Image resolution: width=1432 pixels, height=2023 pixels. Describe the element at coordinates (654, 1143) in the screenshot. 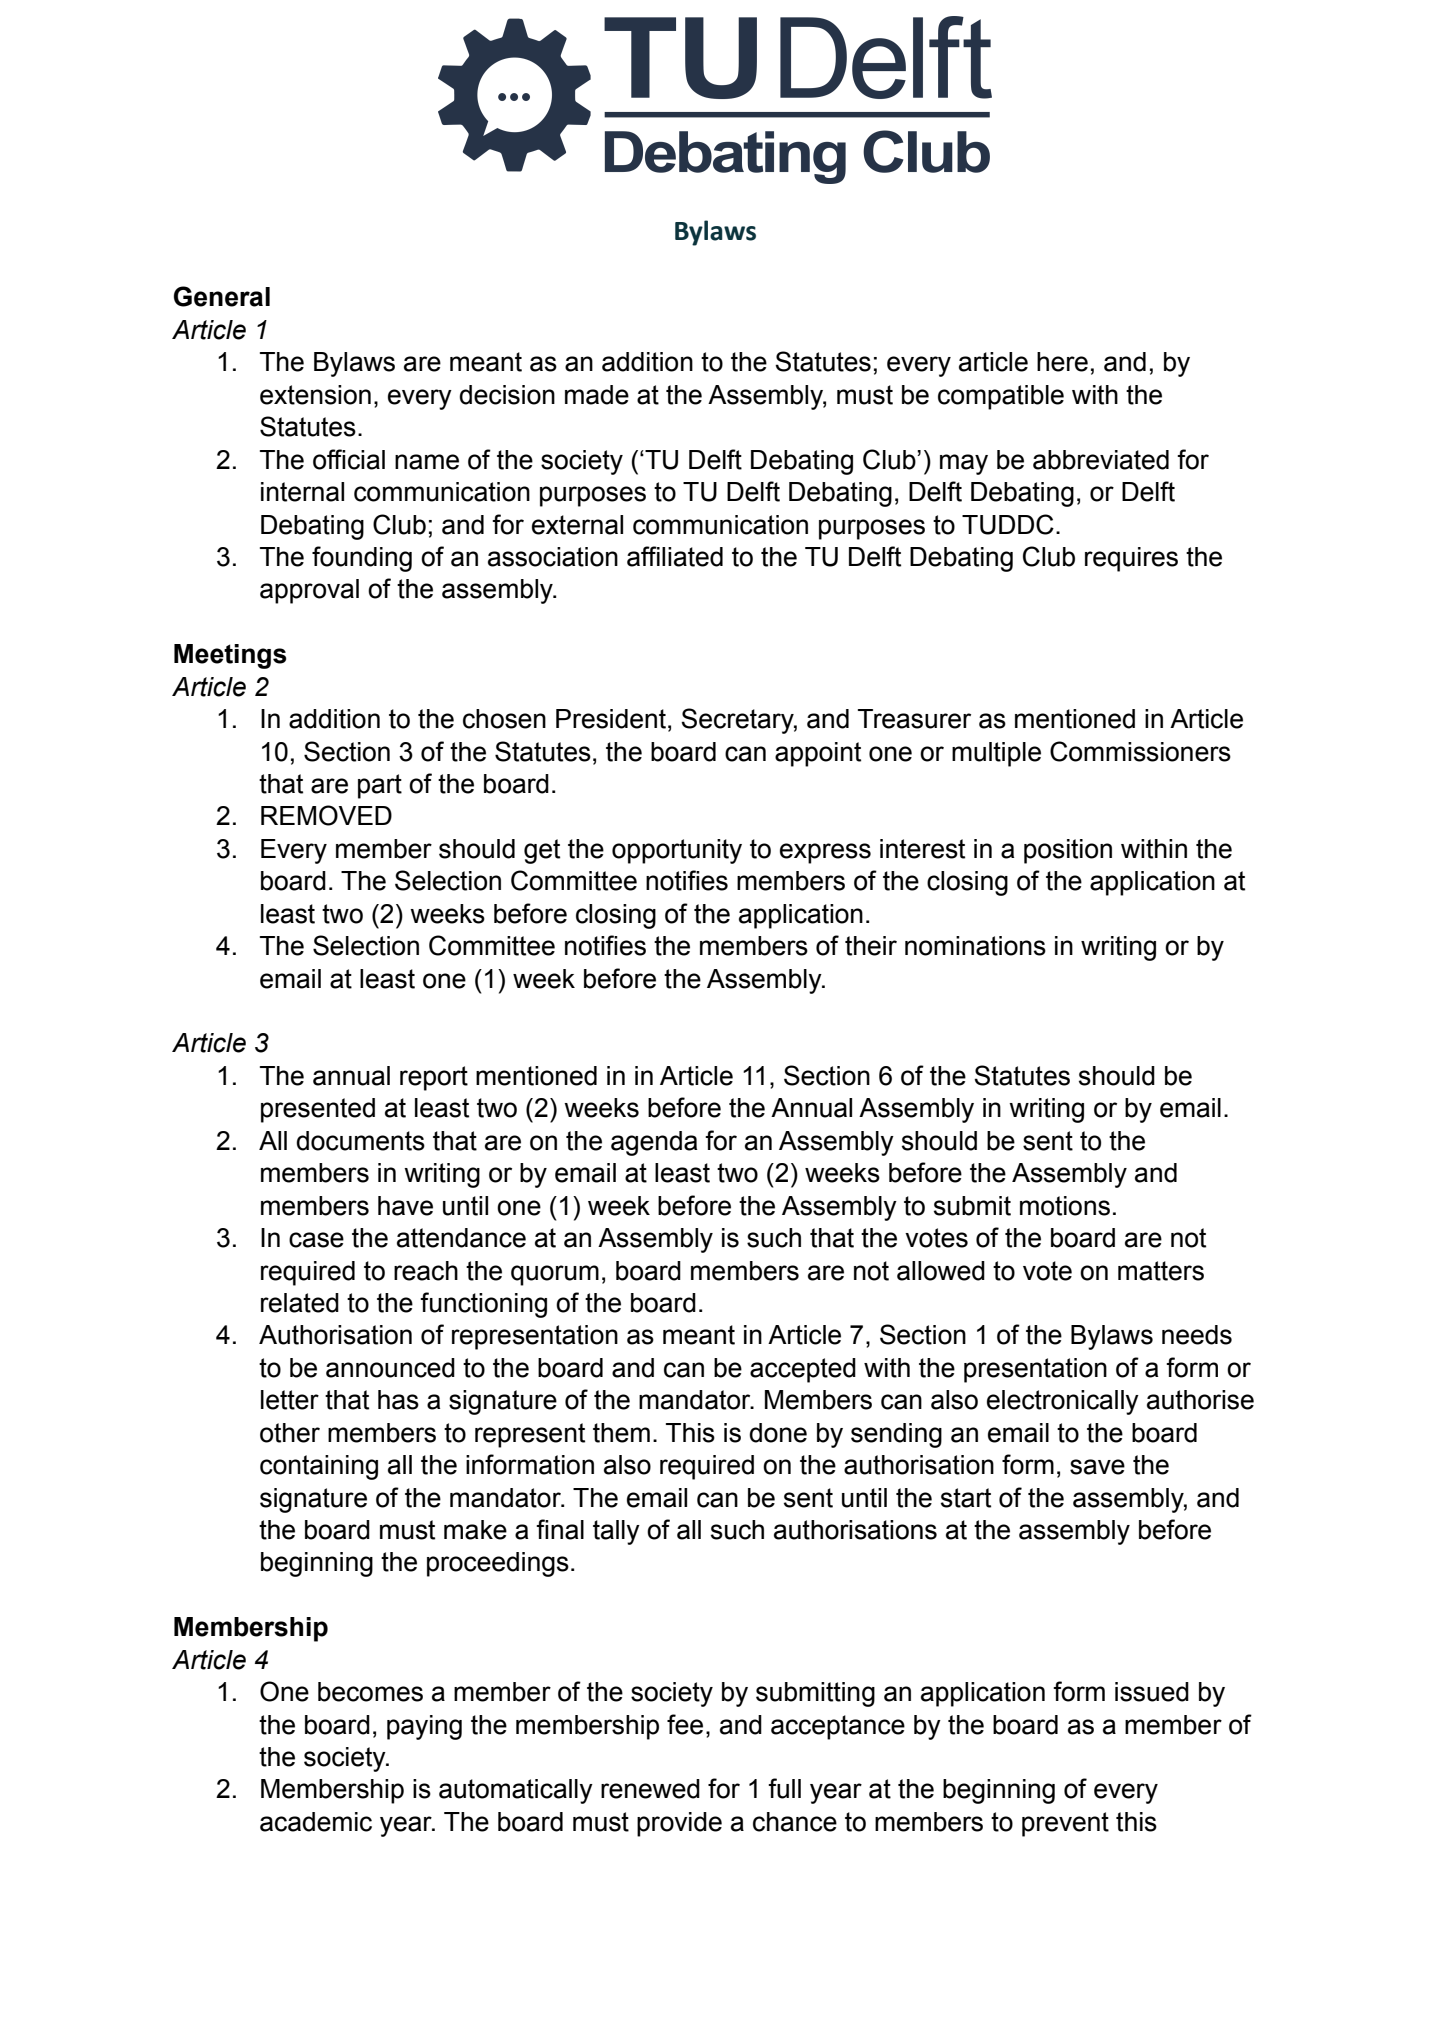

I see `agenda` at that location.
